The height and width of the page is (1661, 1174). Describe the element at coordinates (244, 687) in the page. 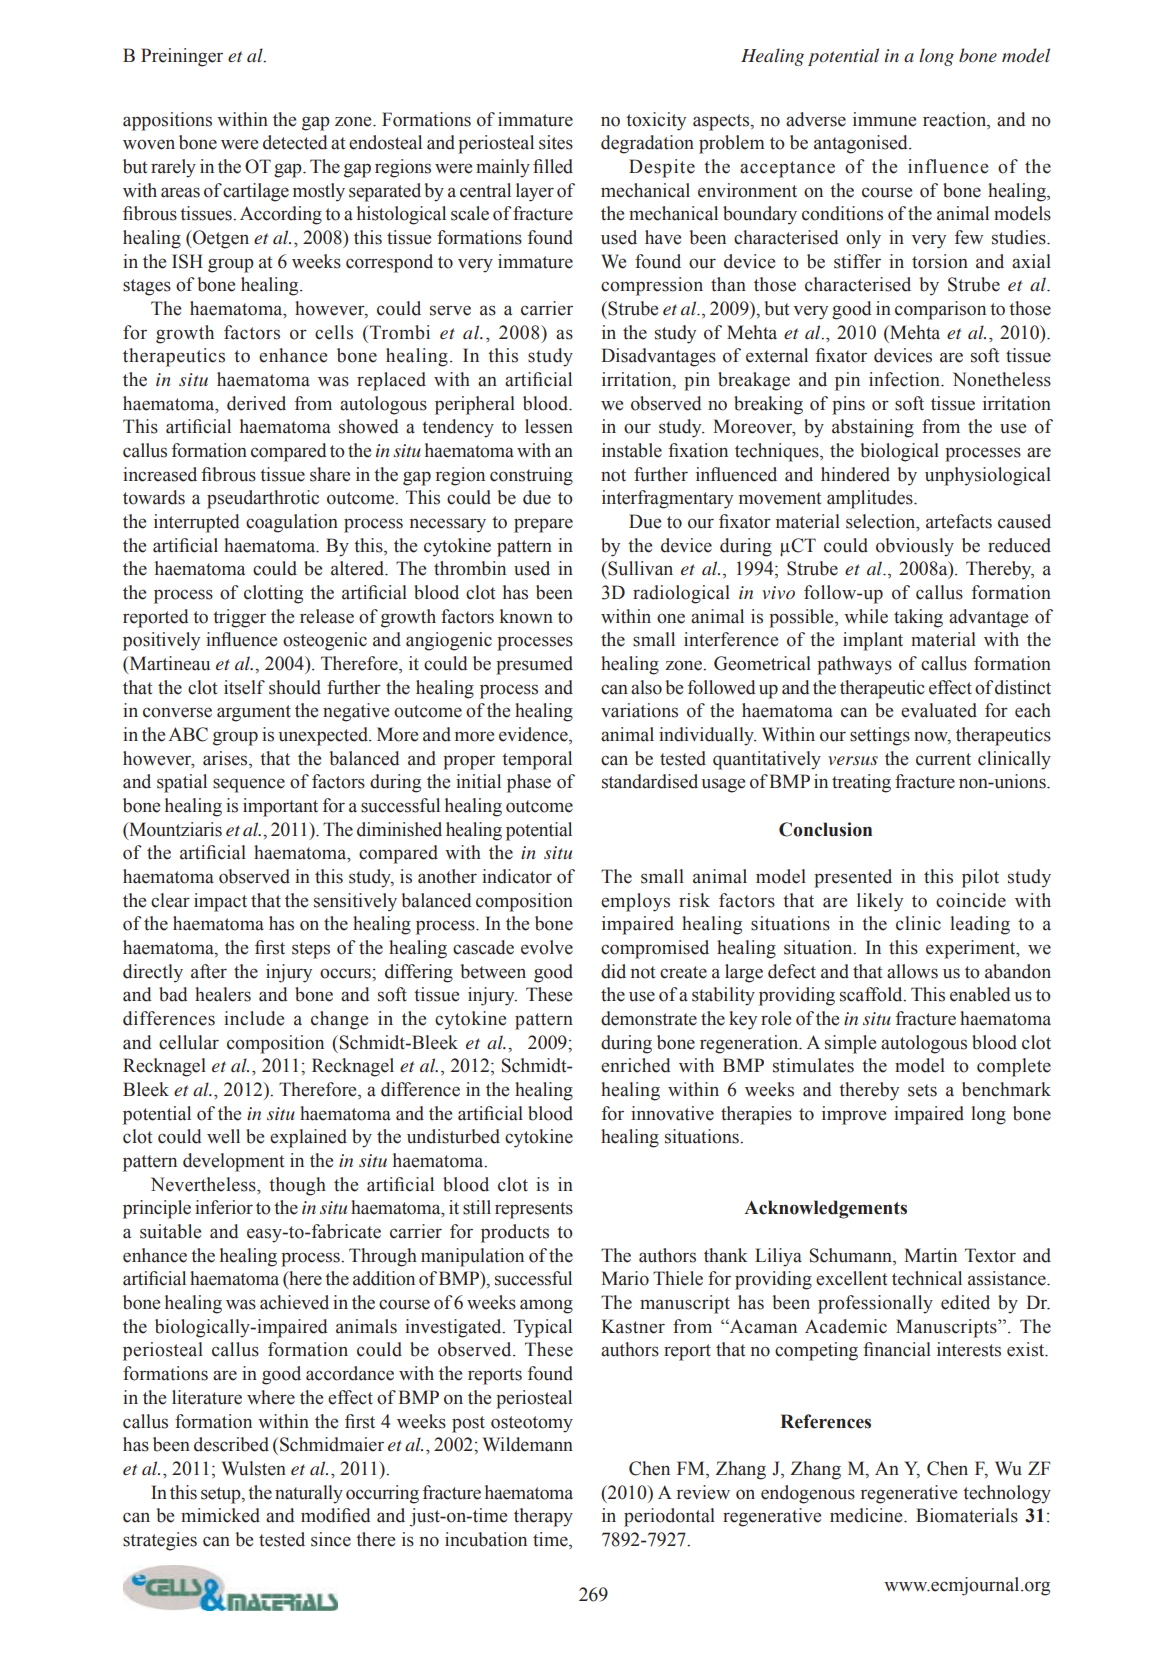

I see `itself` at that location.
